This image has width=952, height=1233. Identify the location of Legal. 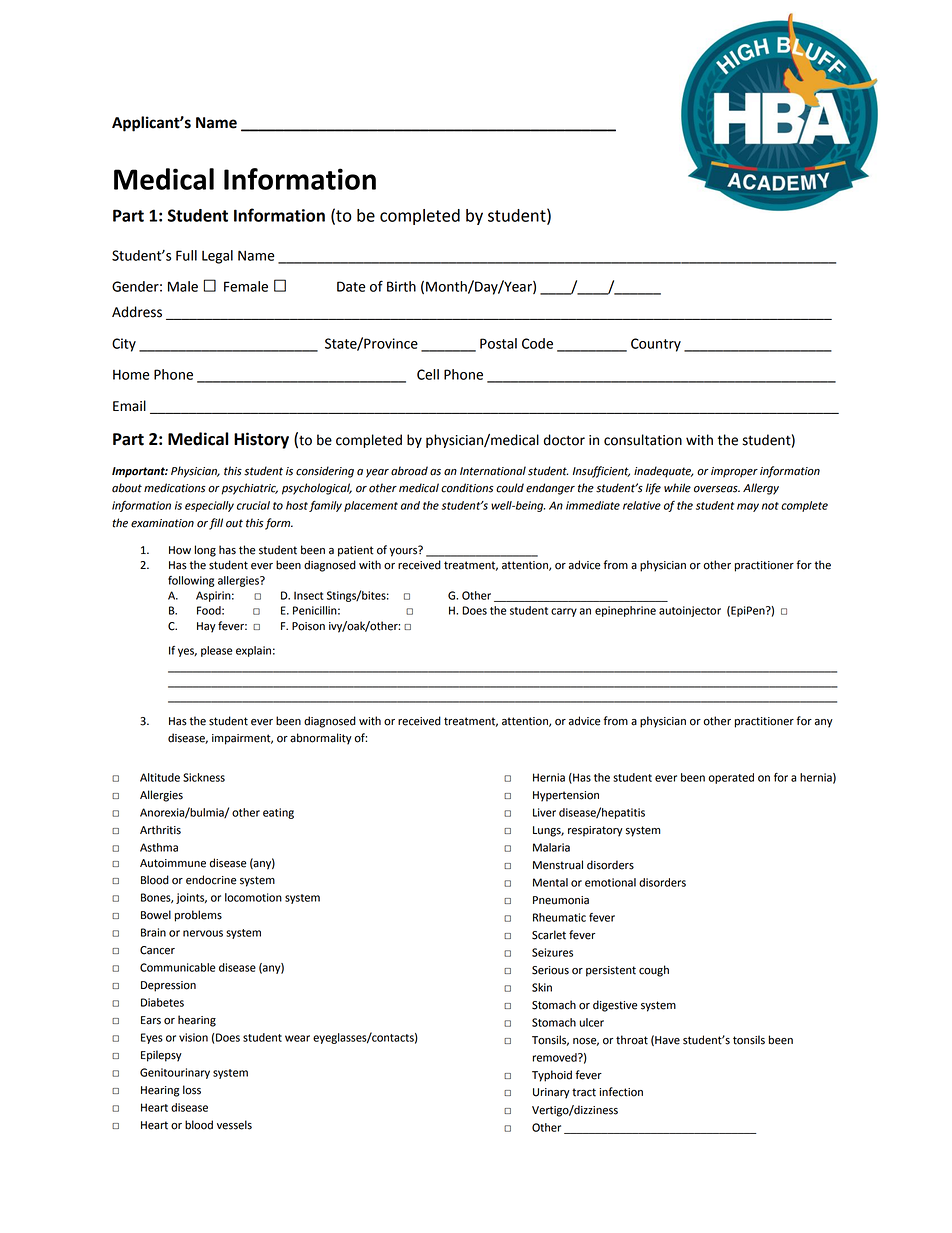
(217, 257).
